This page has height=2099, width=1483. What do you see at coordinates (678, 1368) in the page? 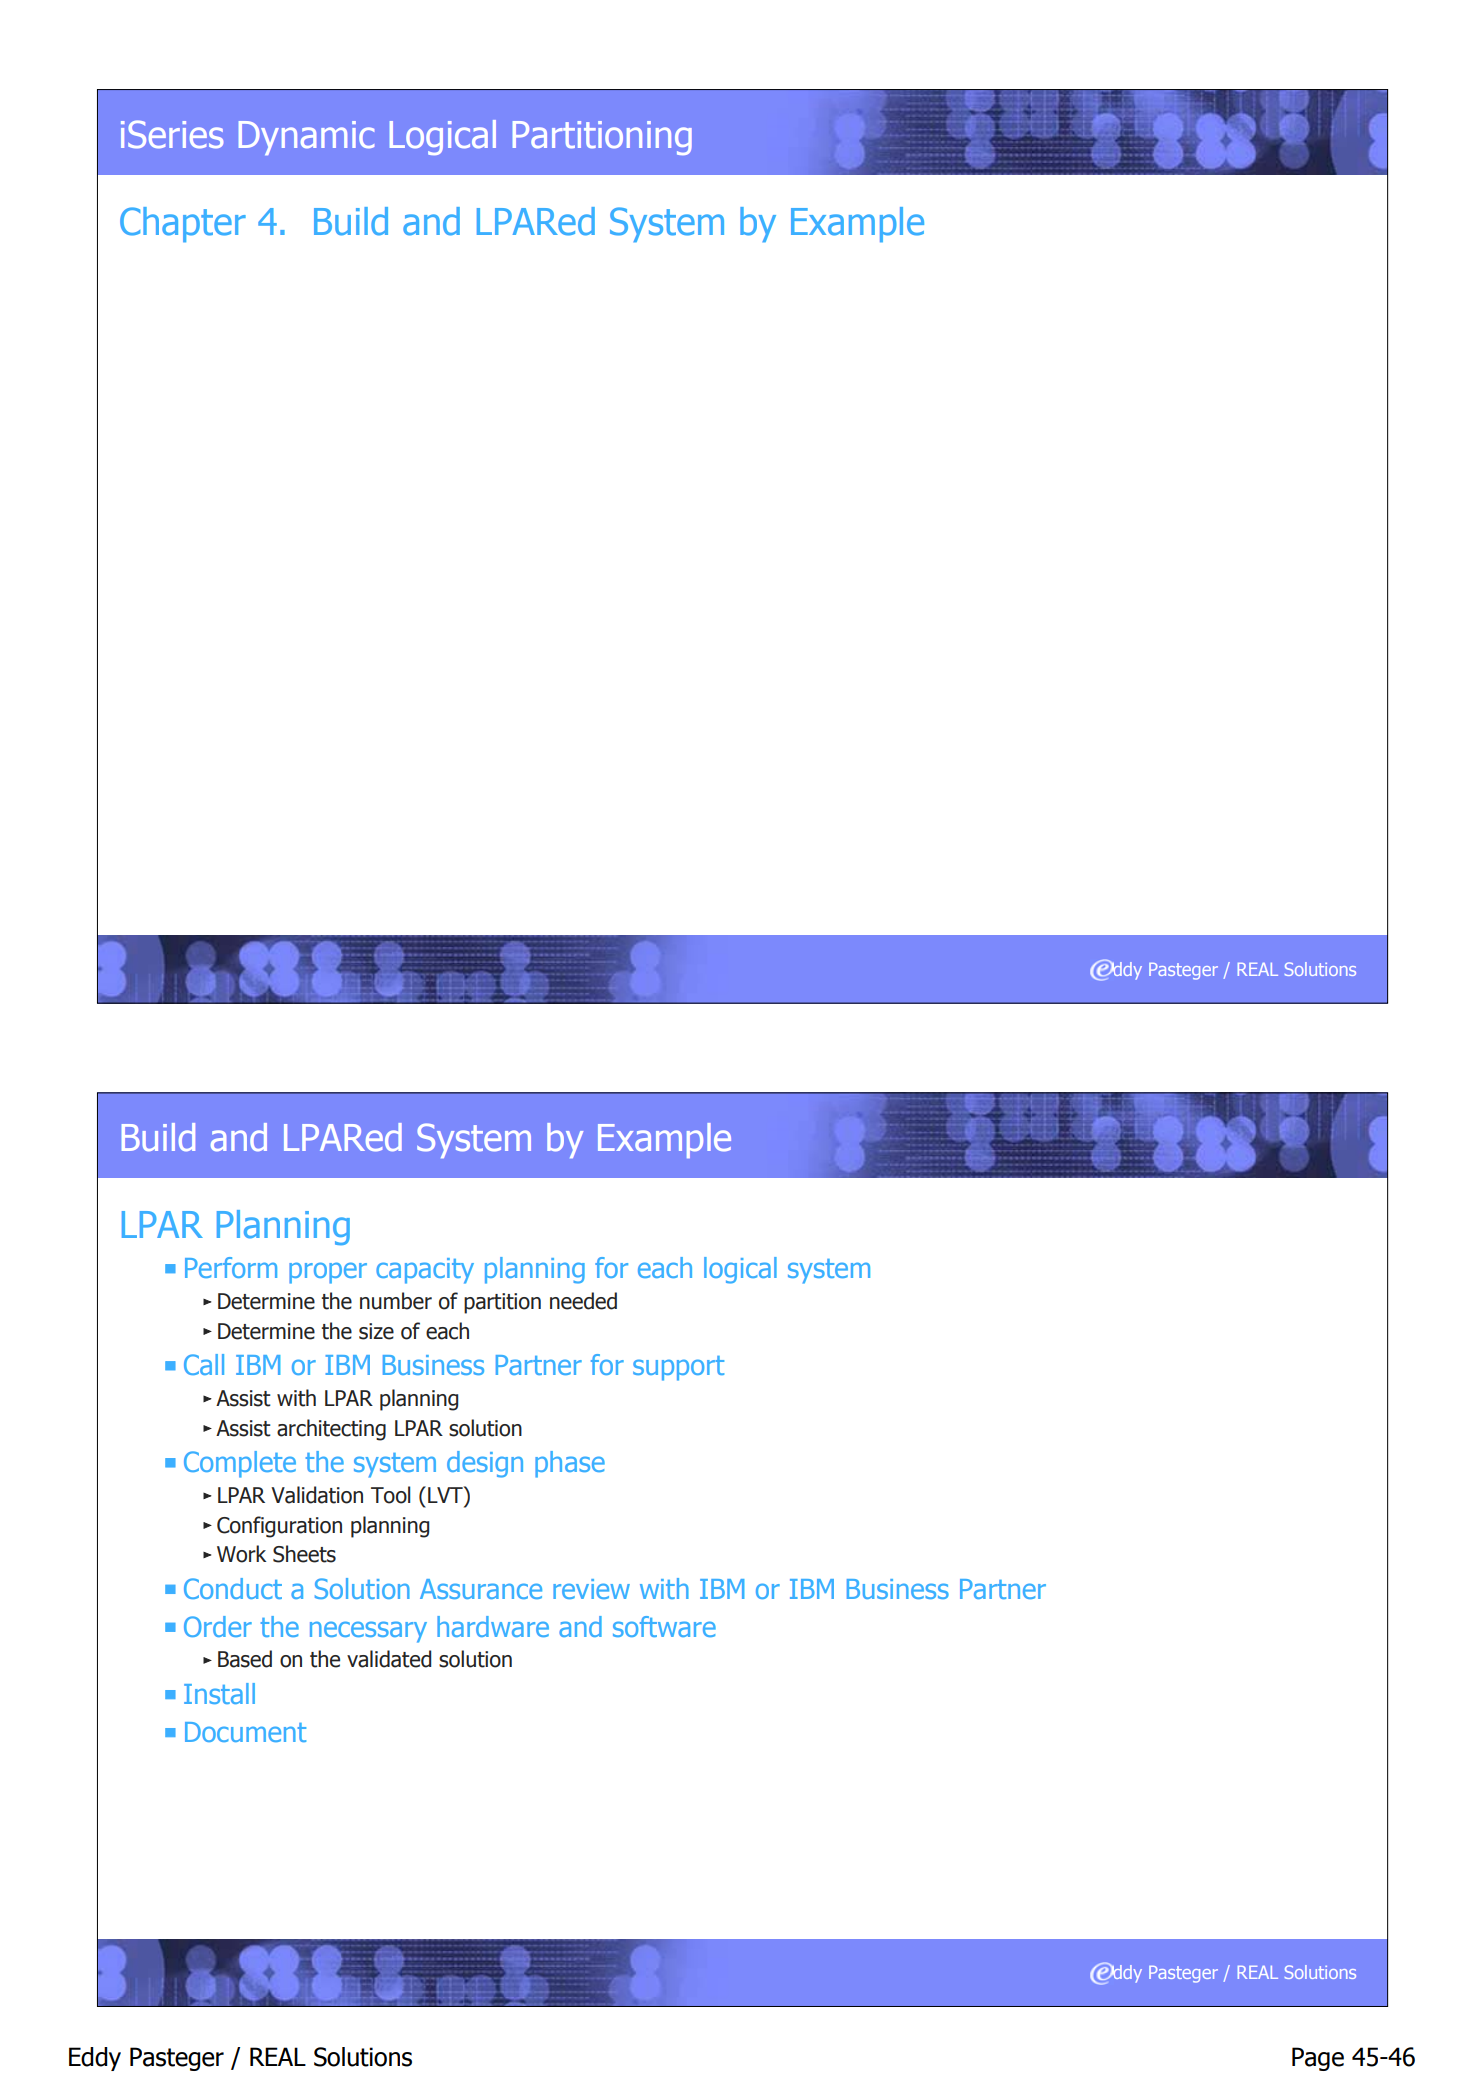
I see `support` at bounding box center [678, 1368].
